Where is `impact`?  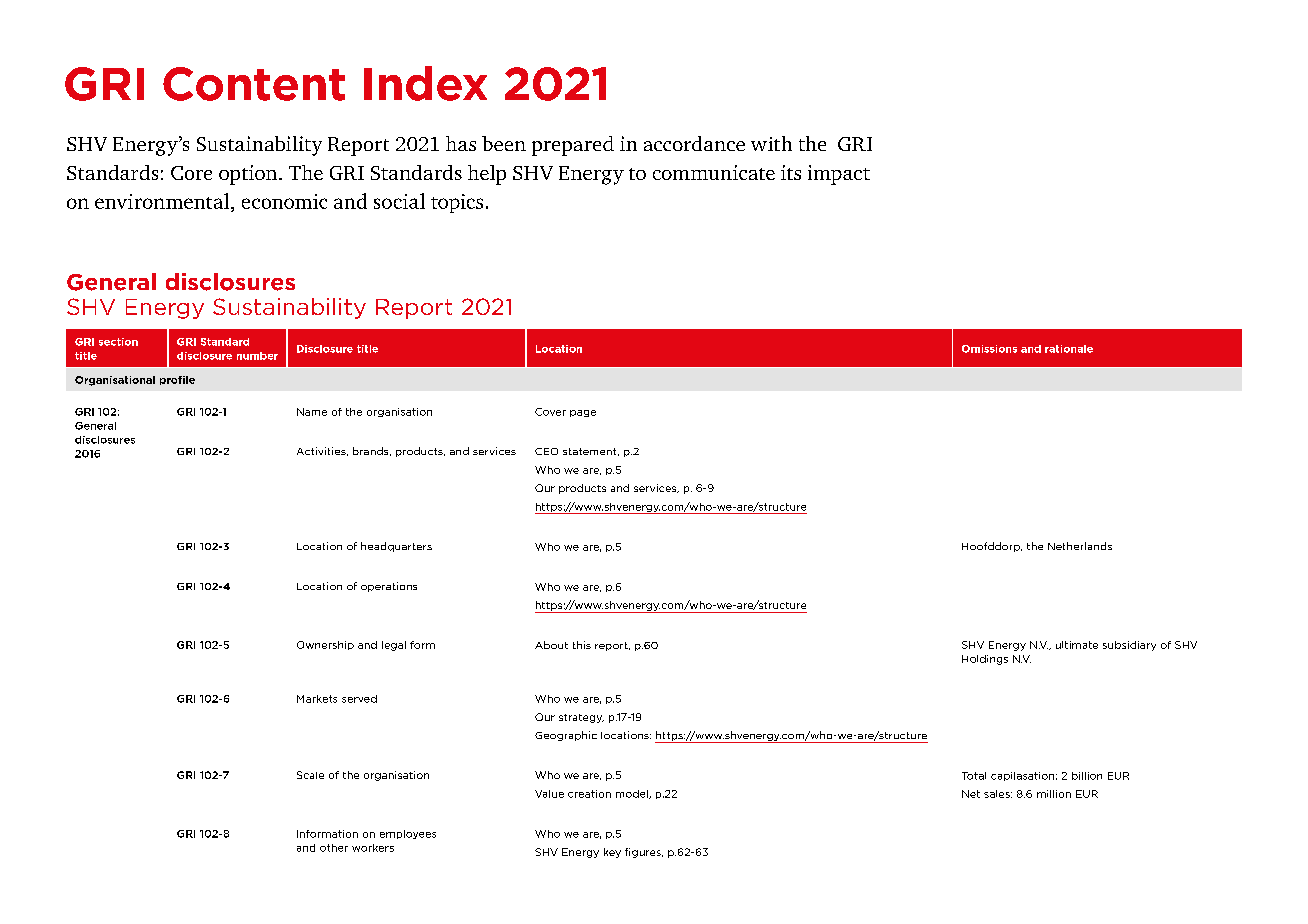
impact is located at coordinates (839, 175).
